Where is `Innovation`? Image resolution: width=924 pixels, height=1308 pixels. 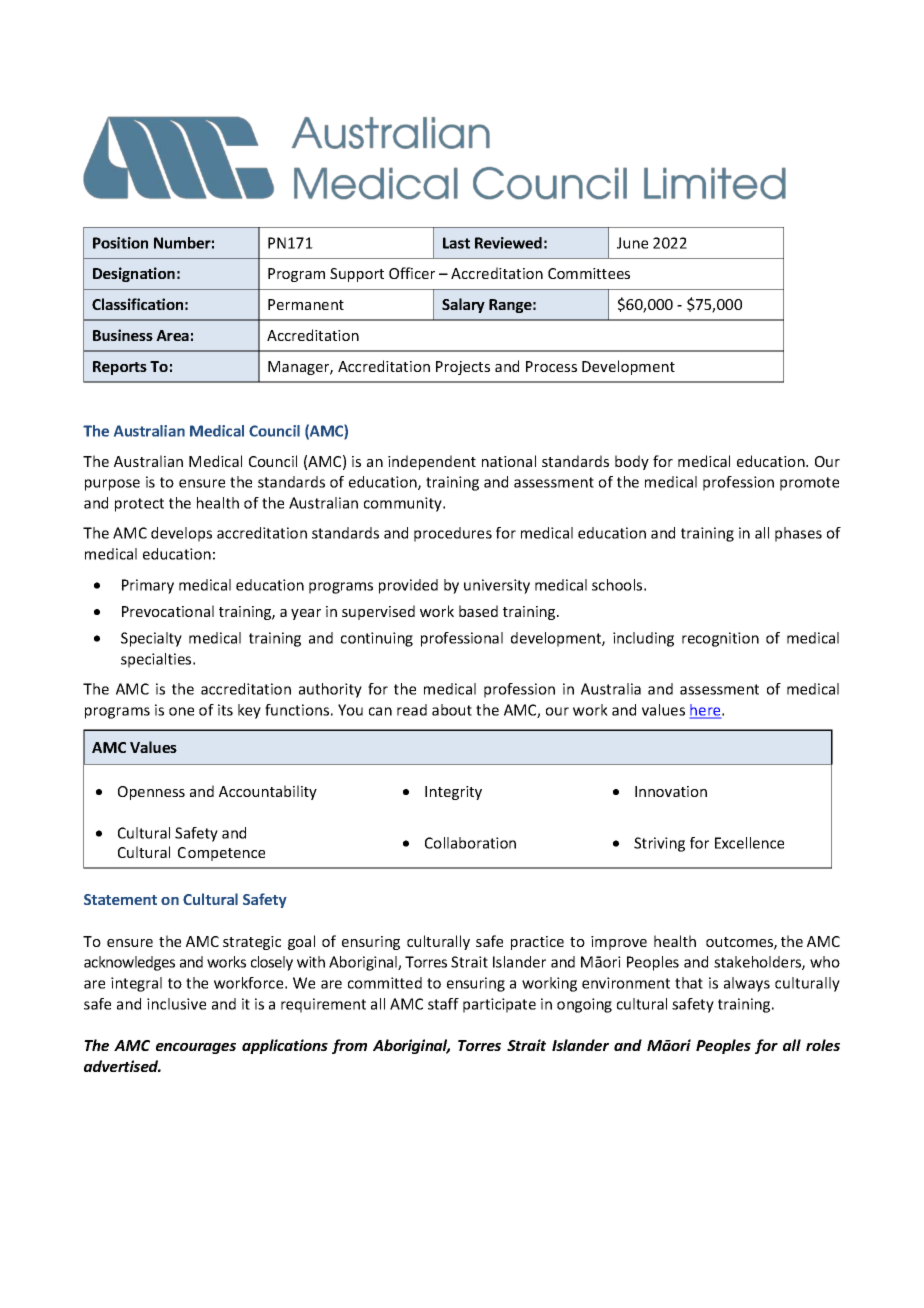
Innovation is located at coordinates (671, 791).
